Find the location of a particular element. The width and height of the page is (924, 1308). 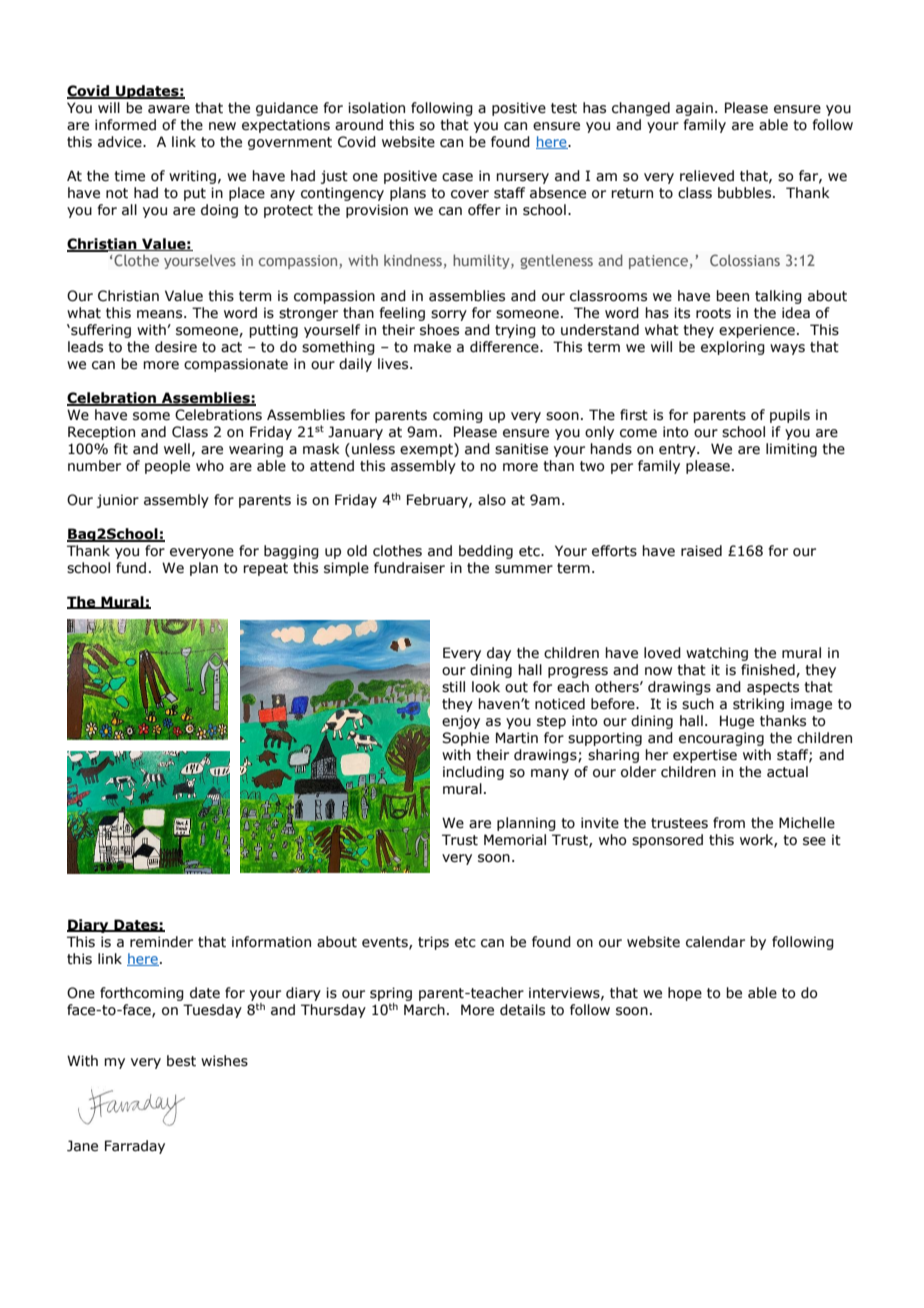

reminder is located at coordinates (161, 942).
